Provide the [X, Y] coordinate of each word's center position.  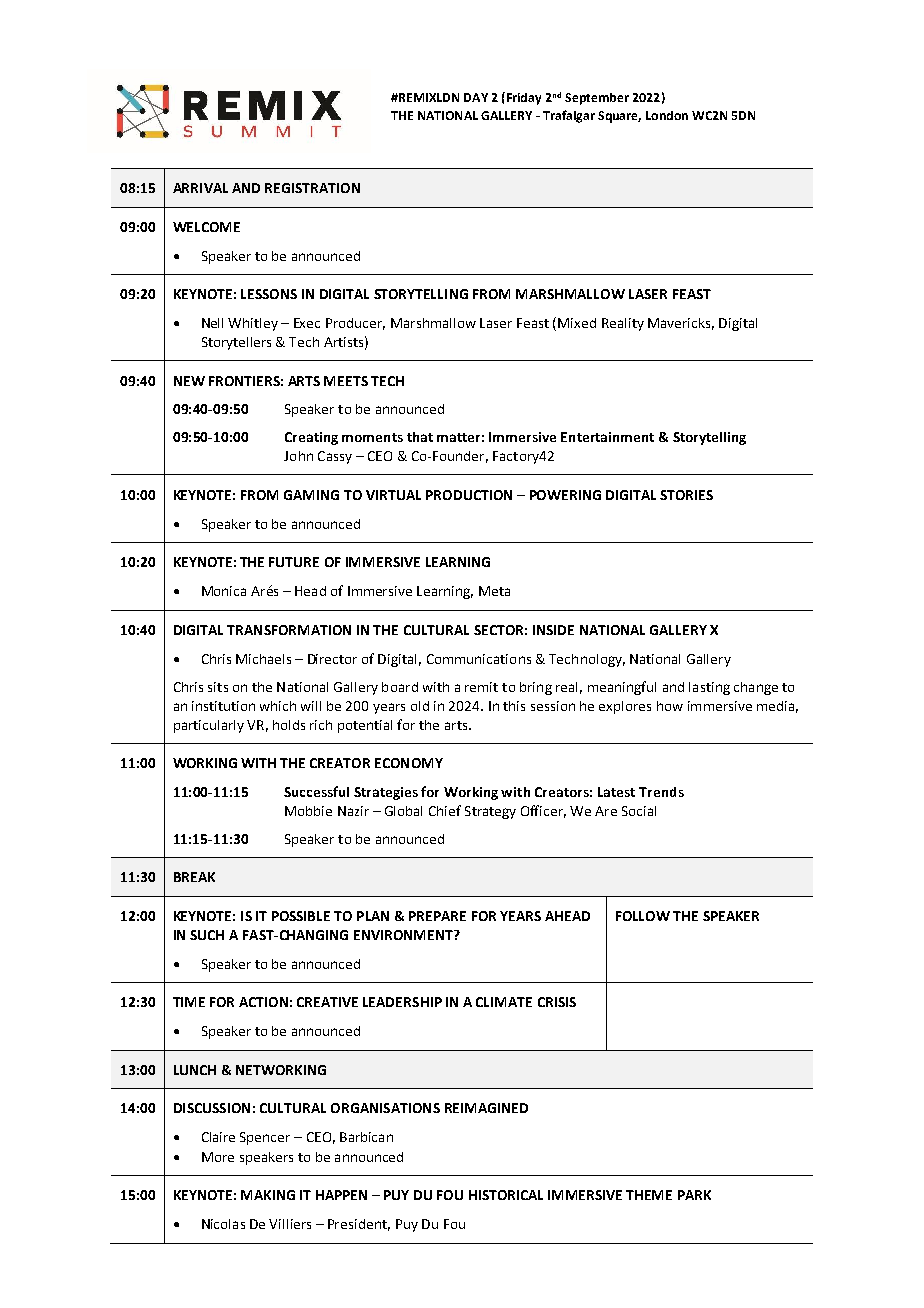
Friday [522, 98]
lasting [709, 688]
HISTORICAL [506, 1195]
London [667, 115]
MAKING [268, 1195]
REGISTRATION [312, 188]
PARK [694, 1195]
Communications [479, 659]
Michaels [263, 659]
